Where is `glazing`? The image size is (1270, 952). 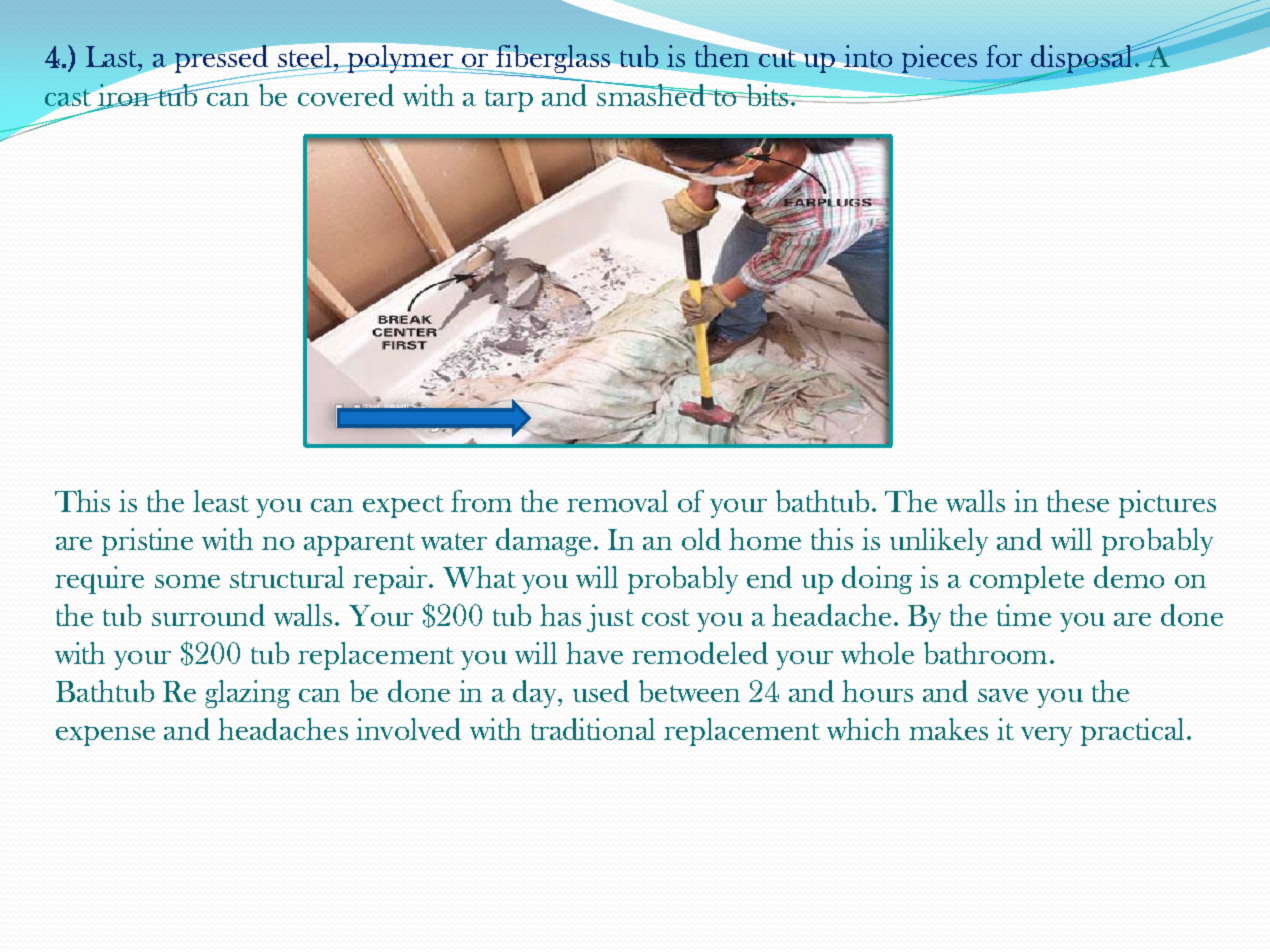 glazing is located at coordinates (247, 694).
